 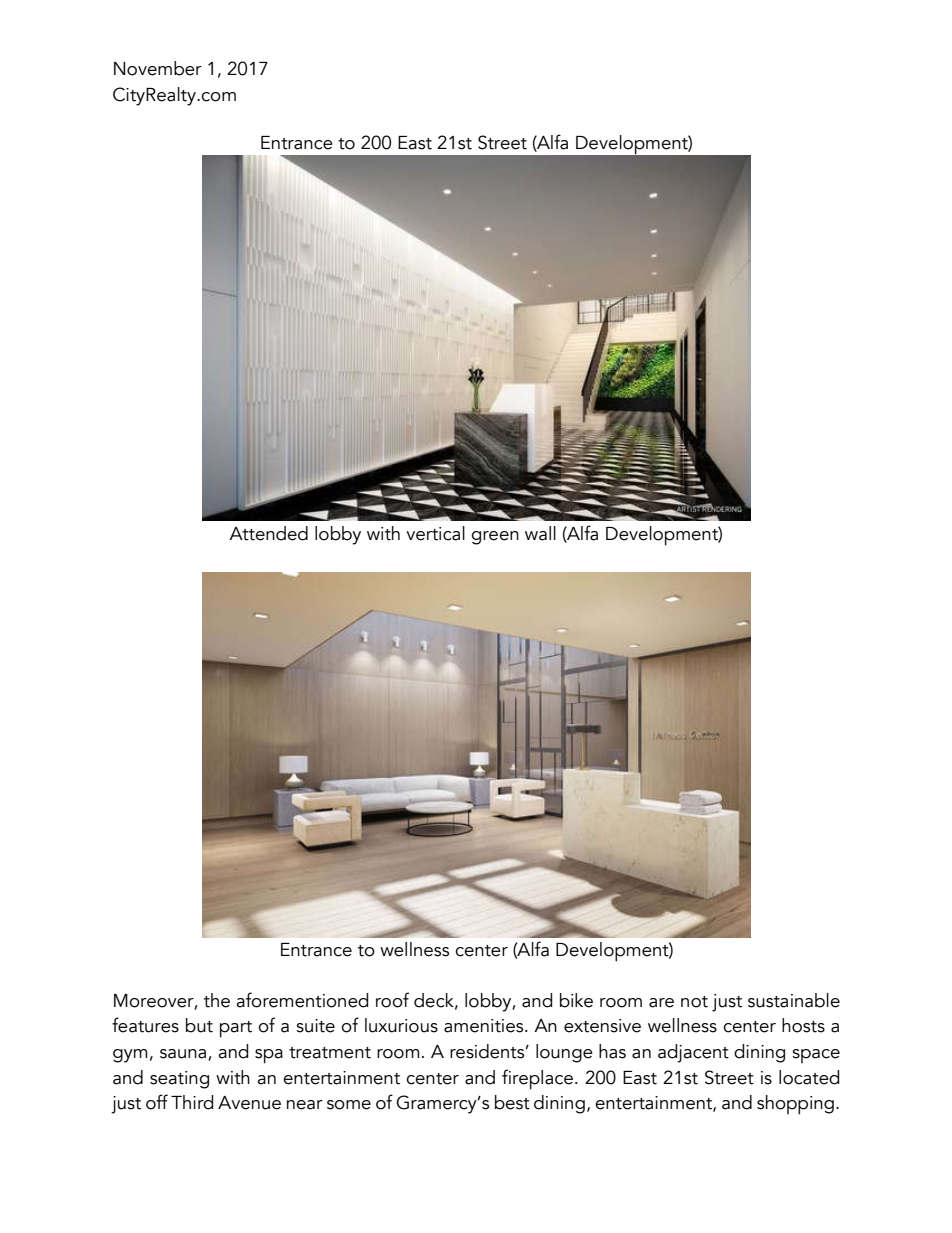 I want to click on wall, so click(x=540, y=533).
